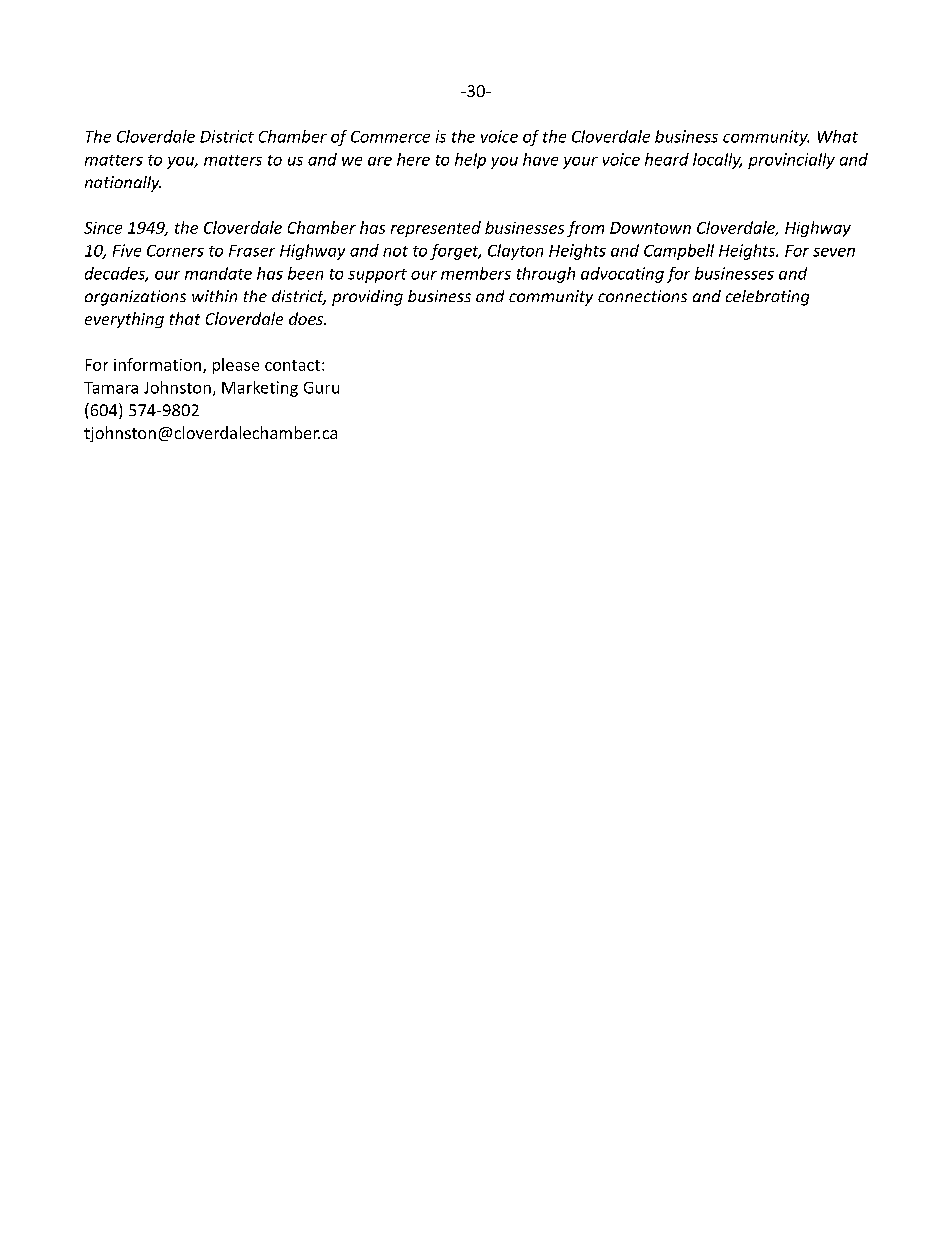  I want to click on Marketing, so click(260, 389).
